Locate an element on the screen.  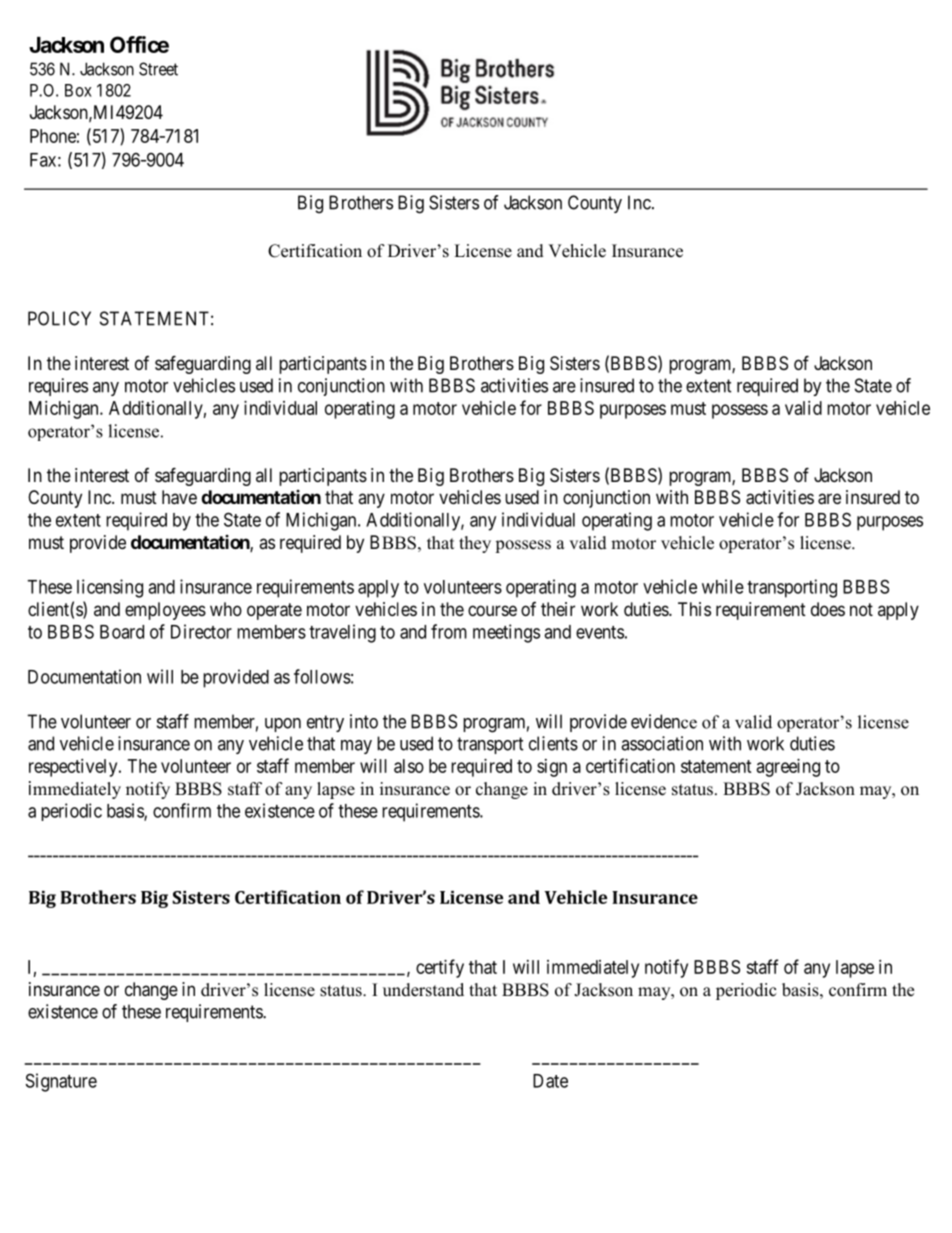
have is located at coordinates (179, 497).
